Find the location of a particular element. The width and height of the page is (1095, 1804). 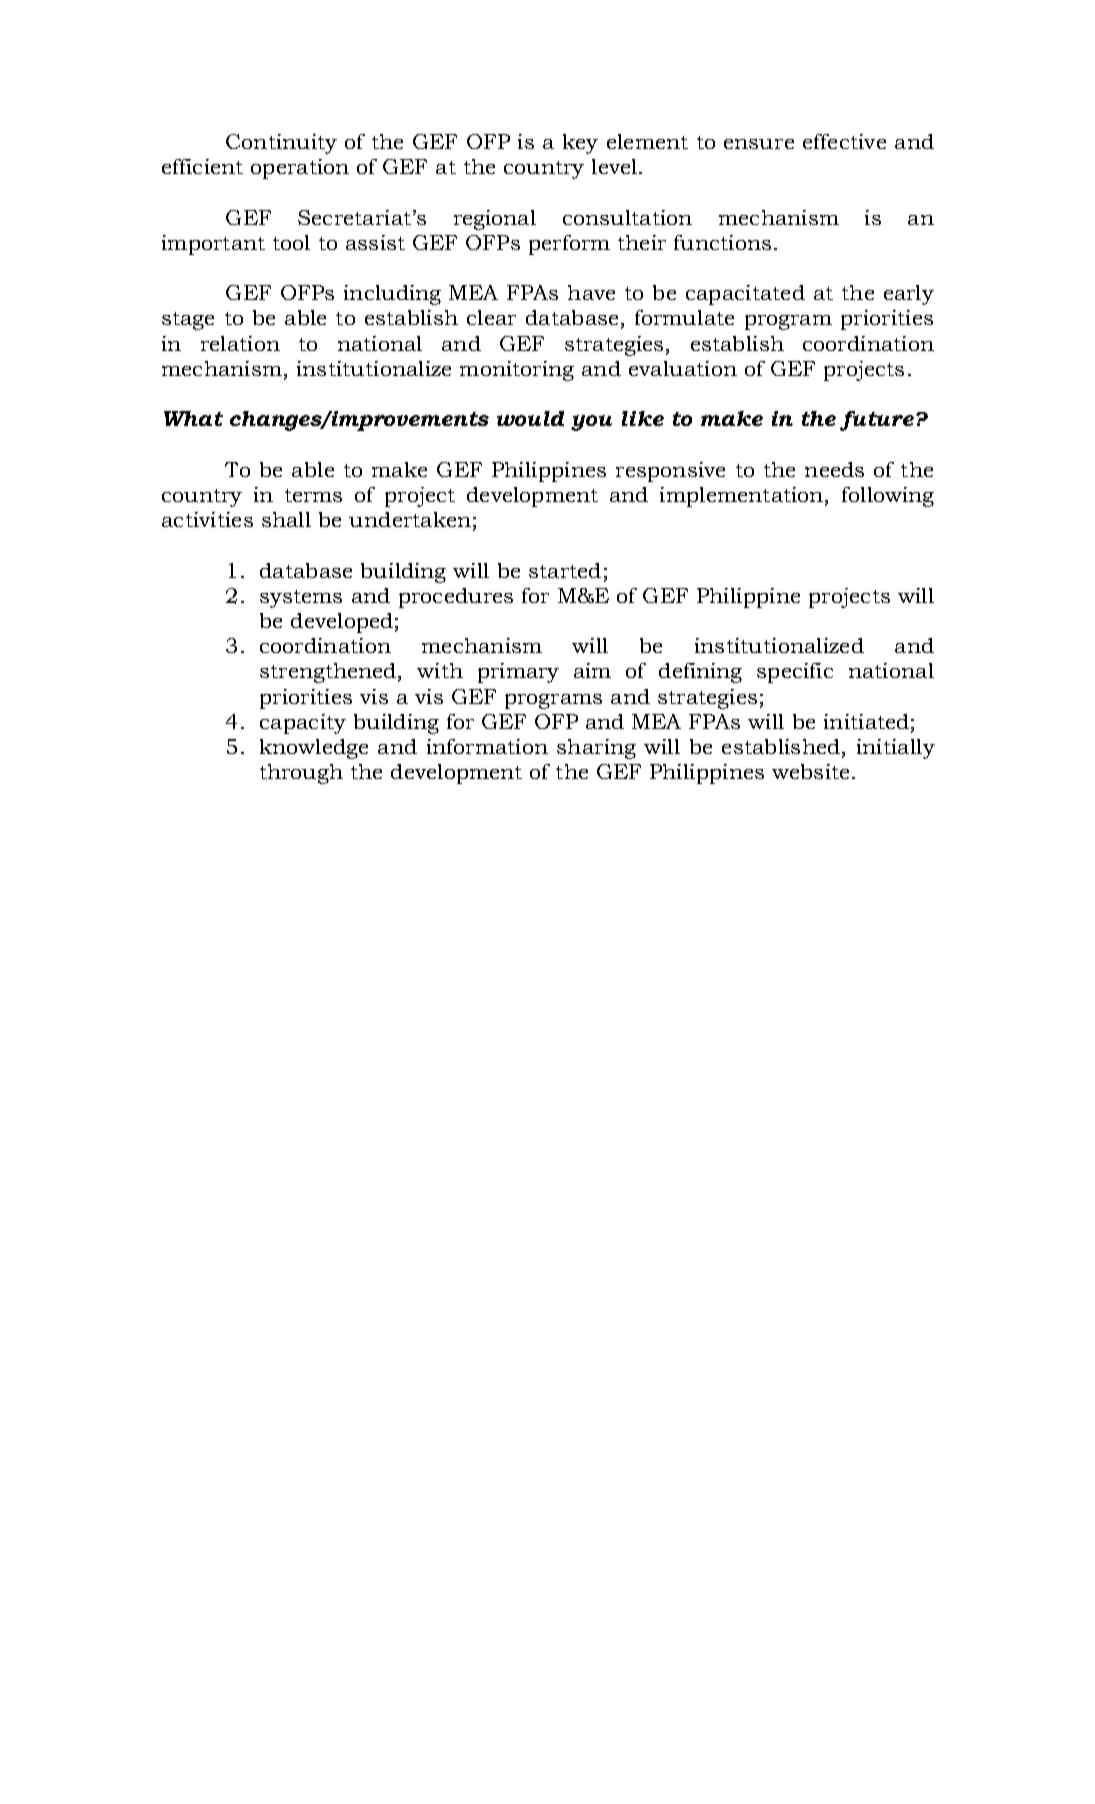

effective is located at coordinates (844, 141).
